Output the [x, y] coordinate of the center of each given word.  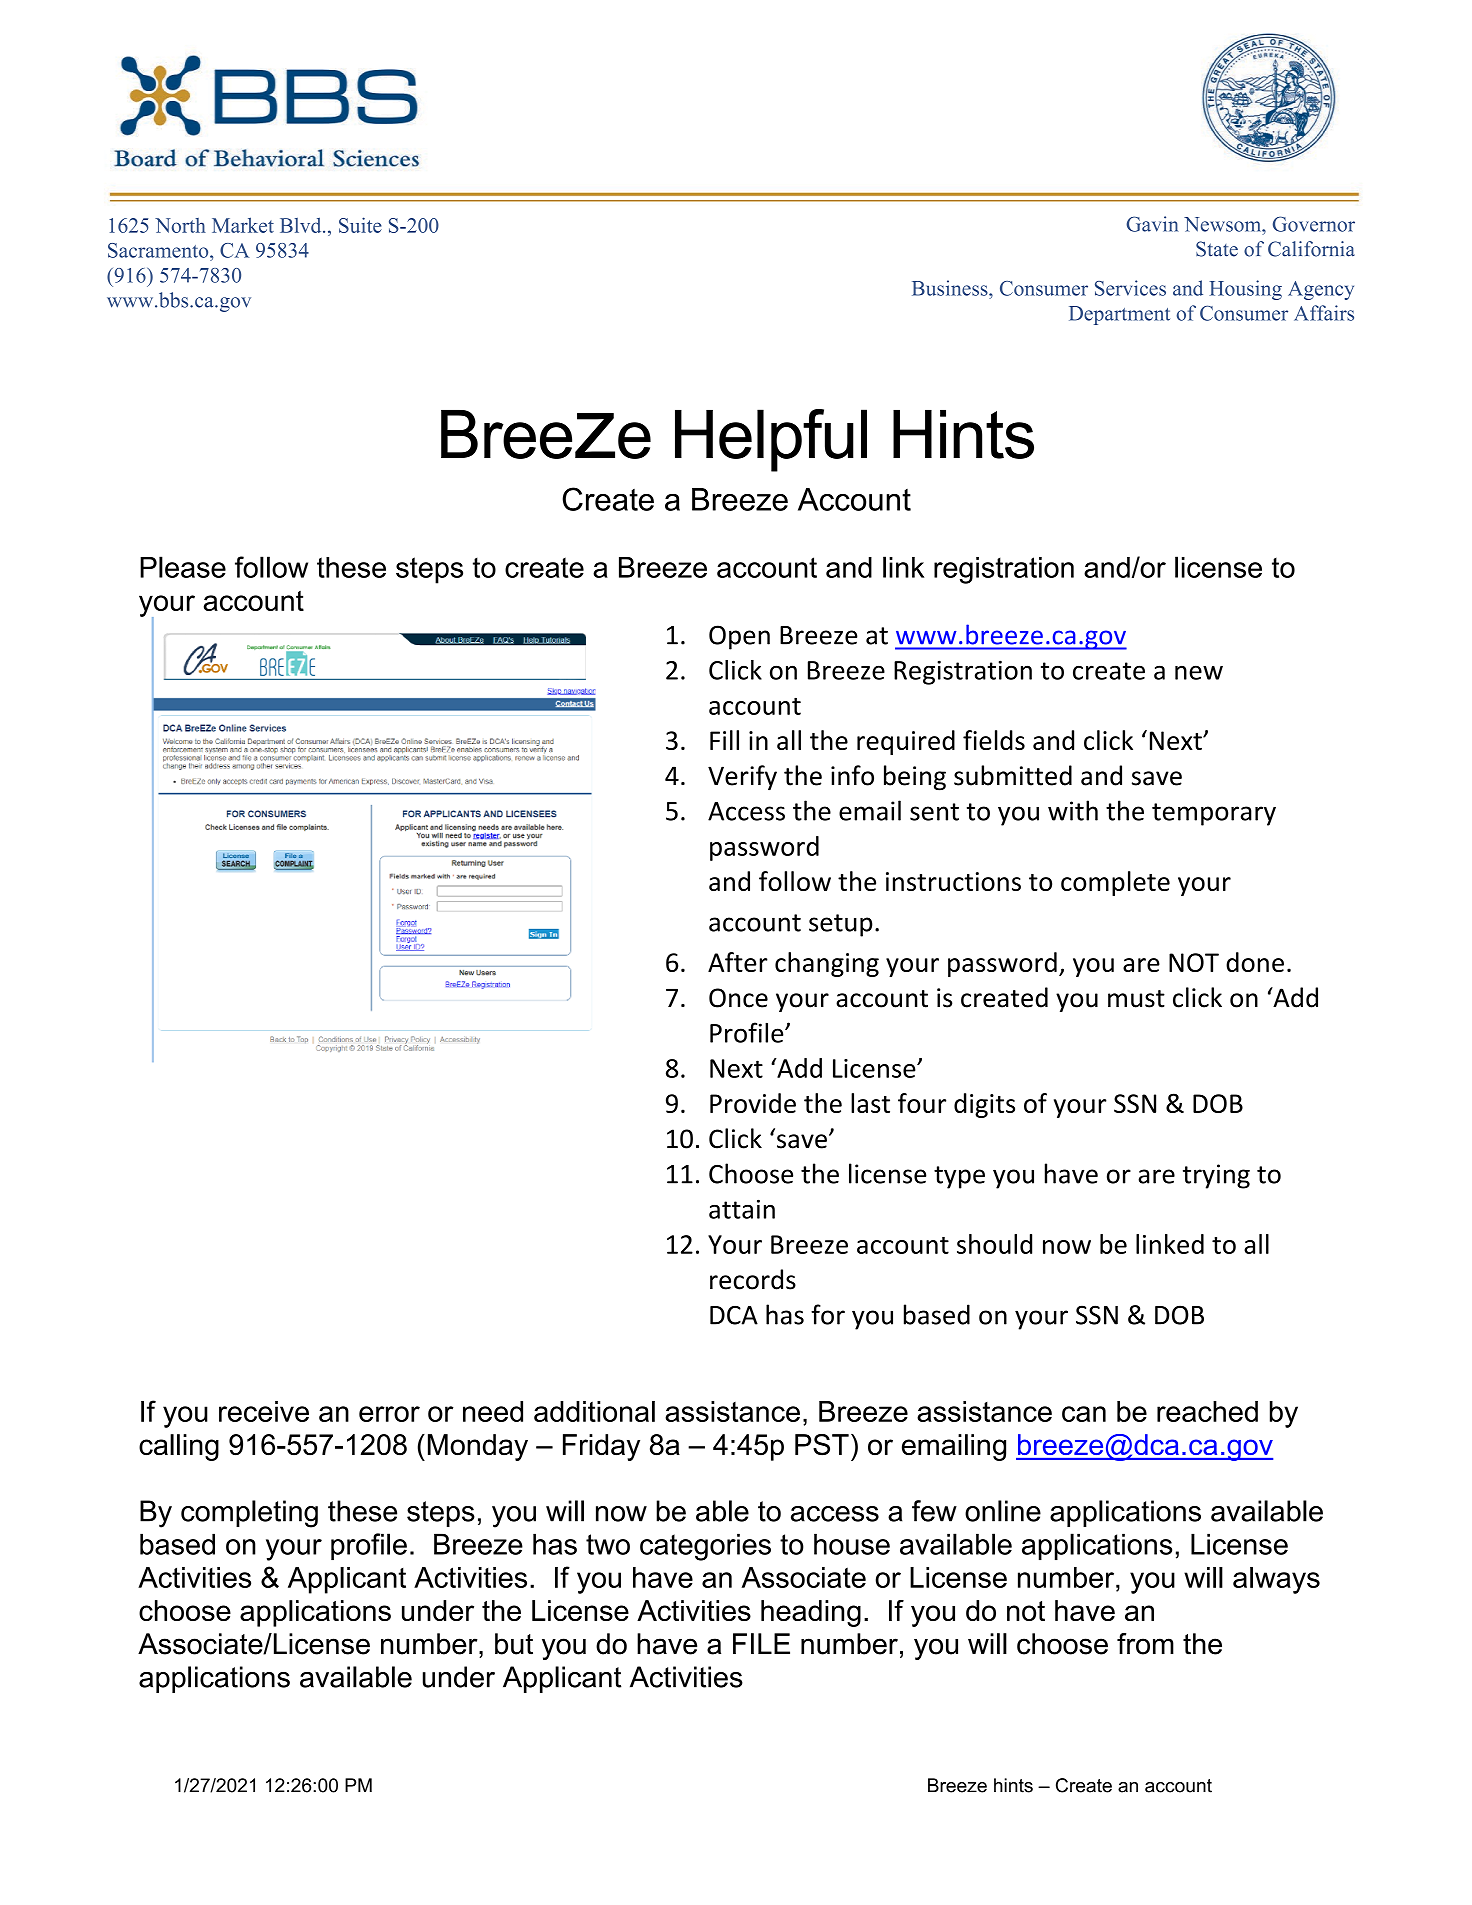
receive [264, 1411]
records [753, 1279]
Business [951, 288]
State [1217, 249]
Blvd [302, 225]
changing [827, 964]
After [738, 962]
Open [739, 637]
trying [1216, 1176]
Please [183, 567]
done [1255, 962]
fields [994, 740]
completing [249, 1514]
